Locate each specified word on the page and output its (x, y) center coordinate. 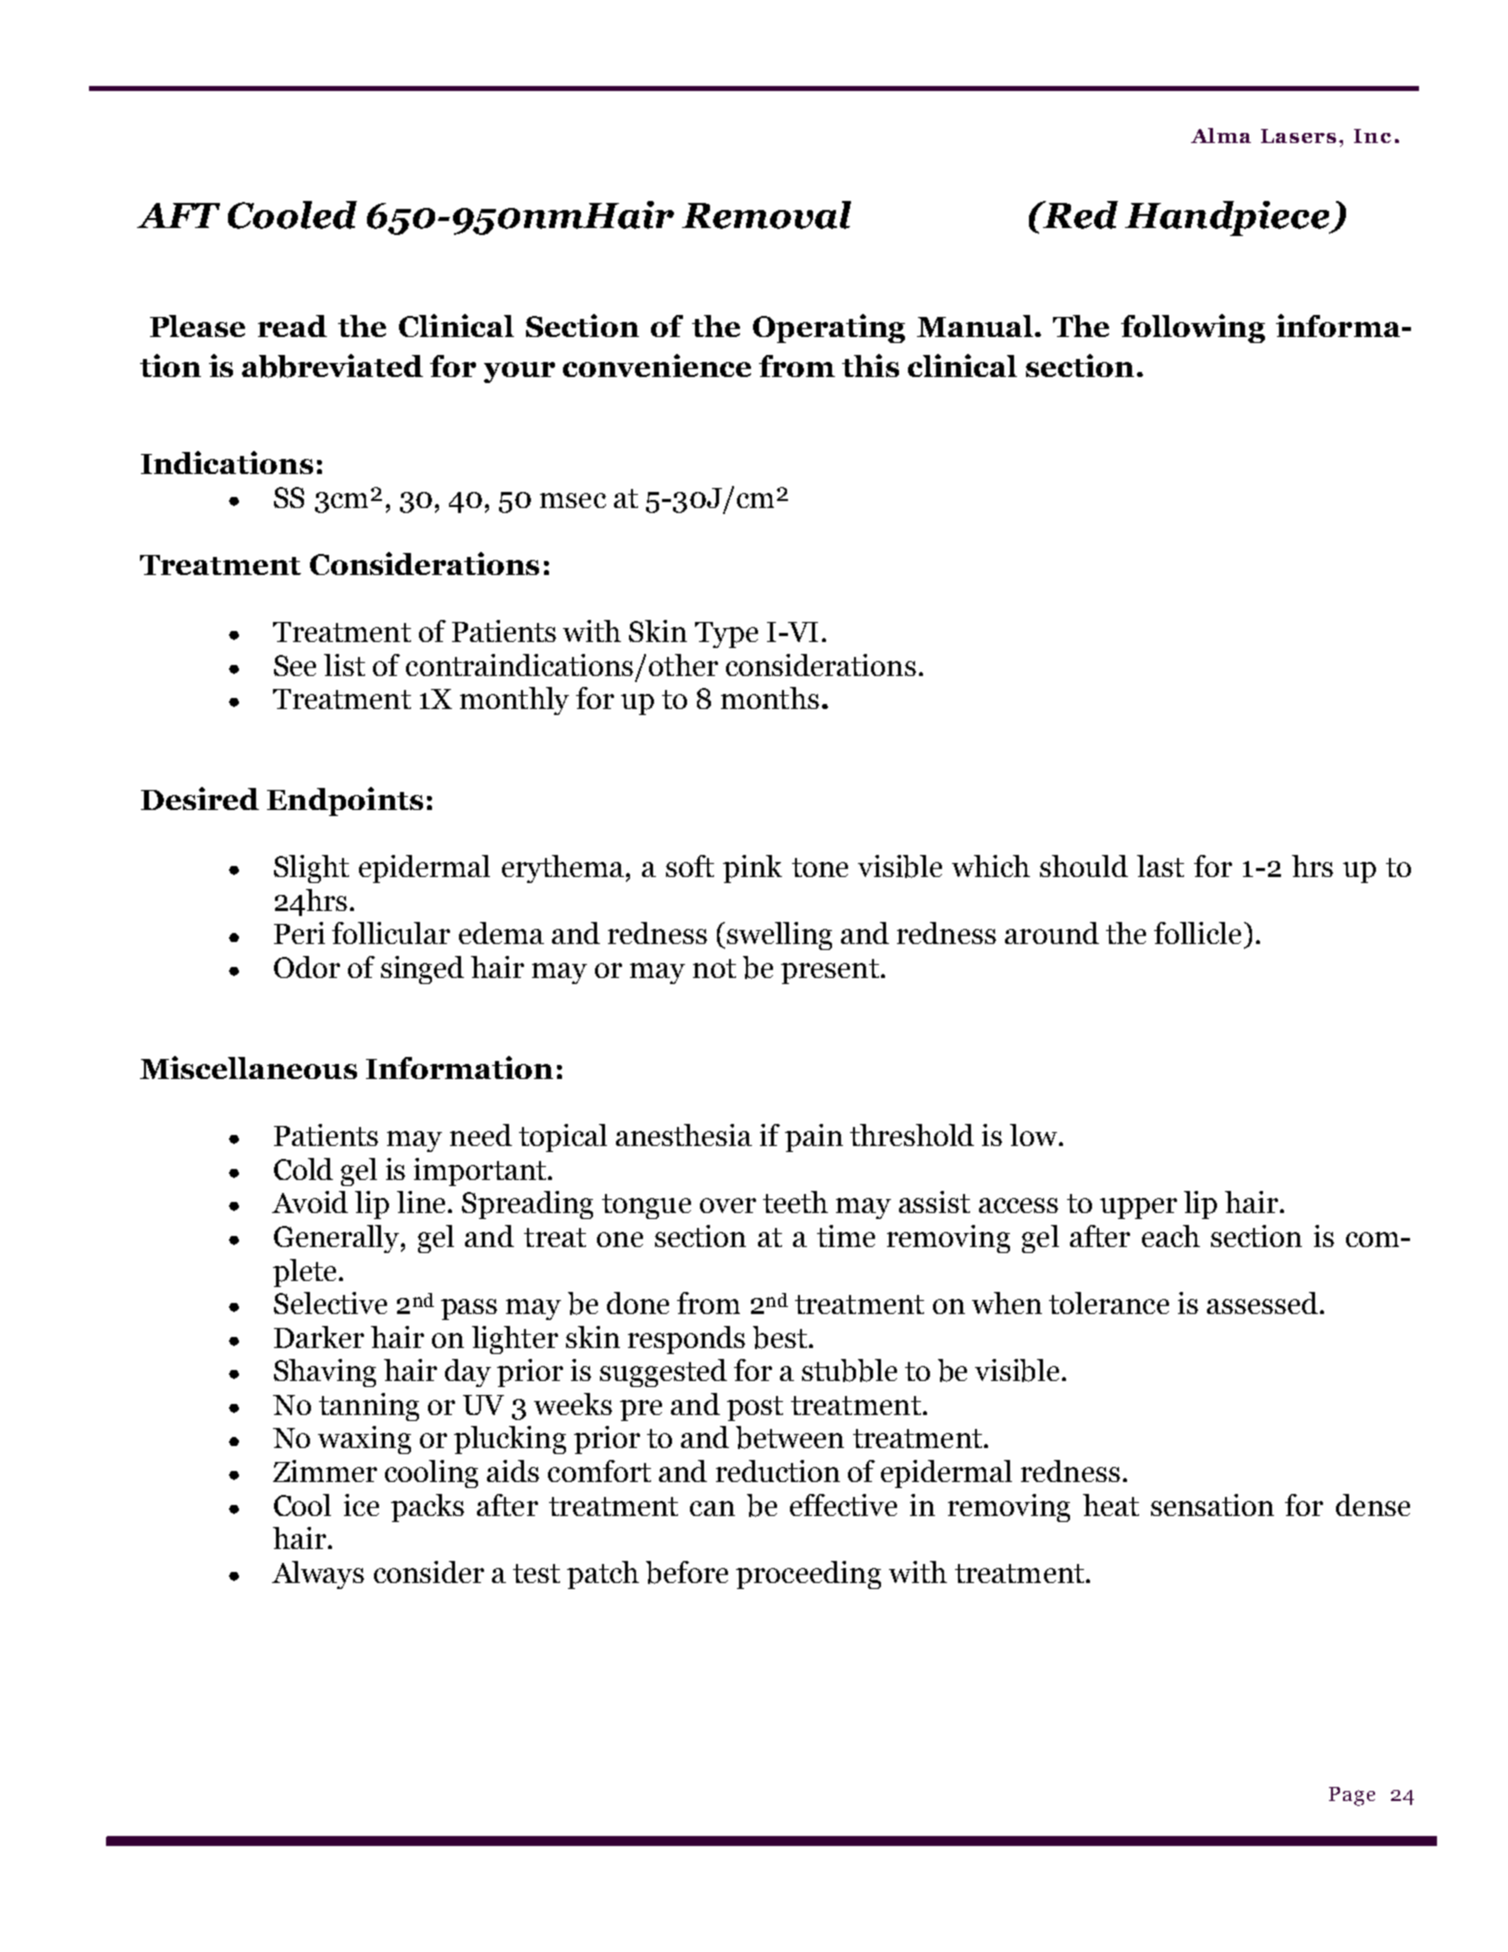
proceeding (808, 1575)
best (780, 1337)
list (344, 665)
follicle (1197, 933)
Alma (1221, 135)
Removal (766, 215)
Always (318, 1575)
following (1193, 328)
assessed (1262, 1303)
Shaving (325, 1373)
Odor (307, 967)
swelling (779, 936)
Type (726, 635)
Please (197, 326)
